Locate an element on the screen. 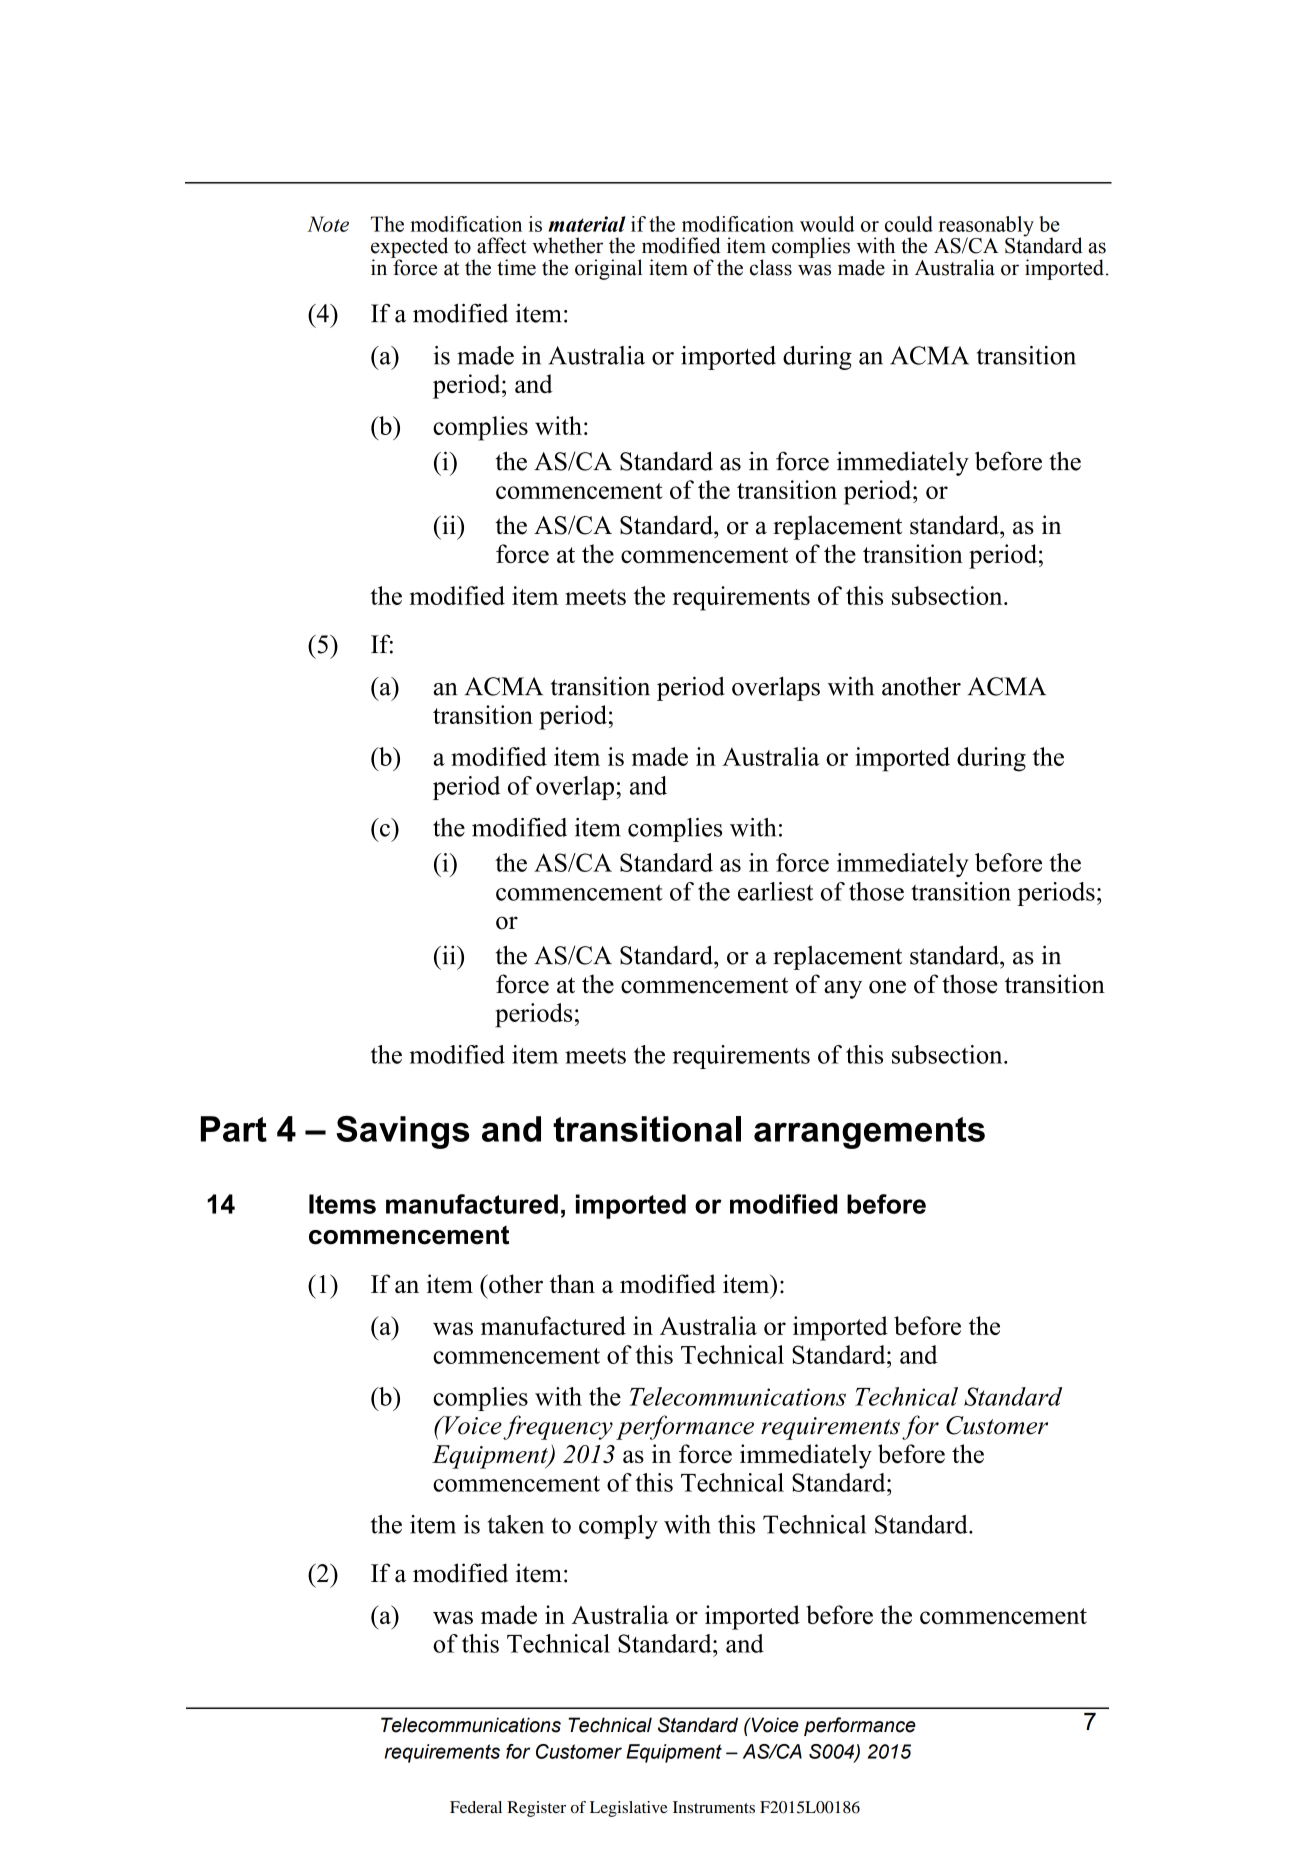 Image resolution: width=1313 pixels, height=1857 pixels. Federal is located at coordinates (476, 1807).
